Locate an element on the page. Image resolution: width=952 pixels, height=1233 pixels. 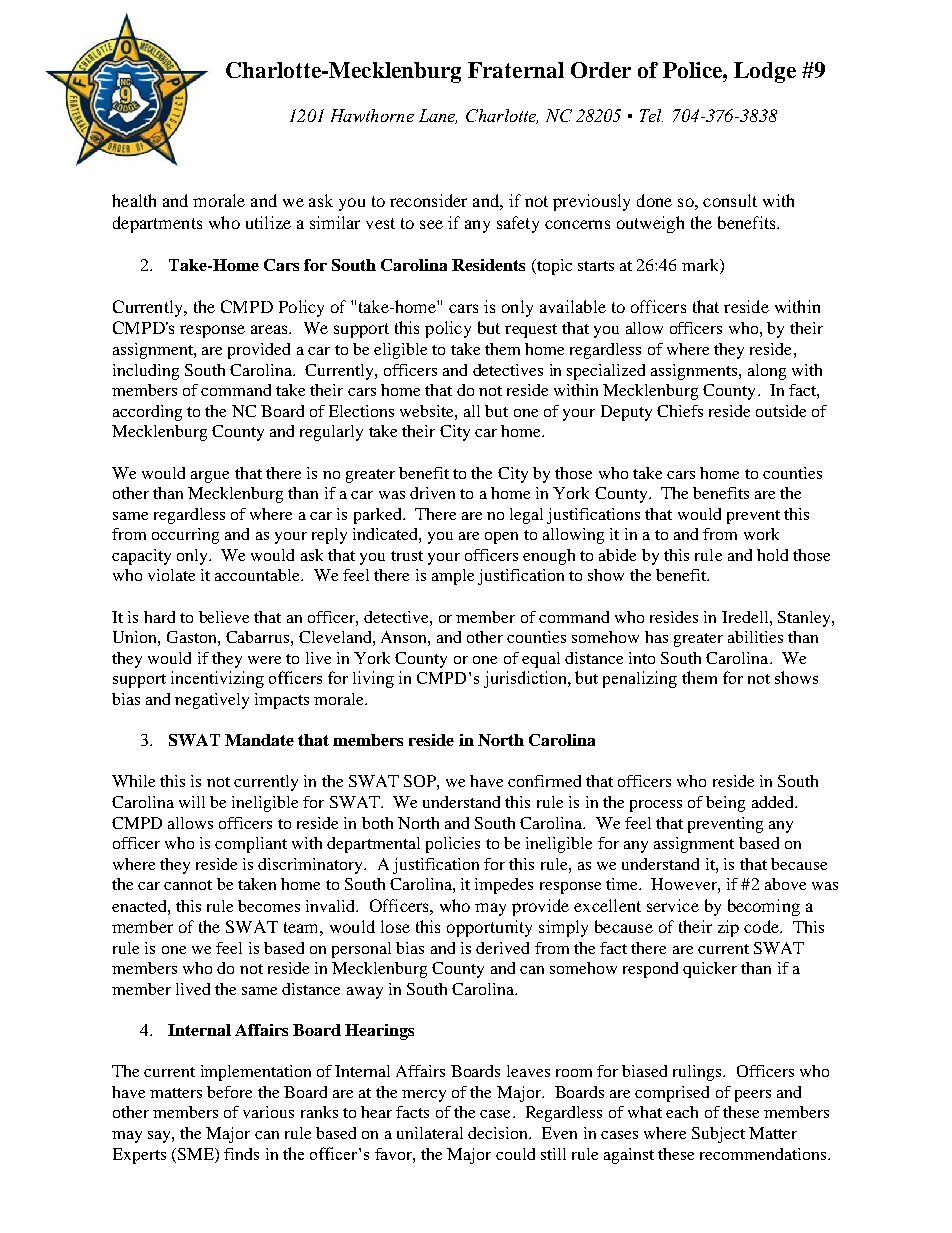
website is located at coordinates (428, 411).
